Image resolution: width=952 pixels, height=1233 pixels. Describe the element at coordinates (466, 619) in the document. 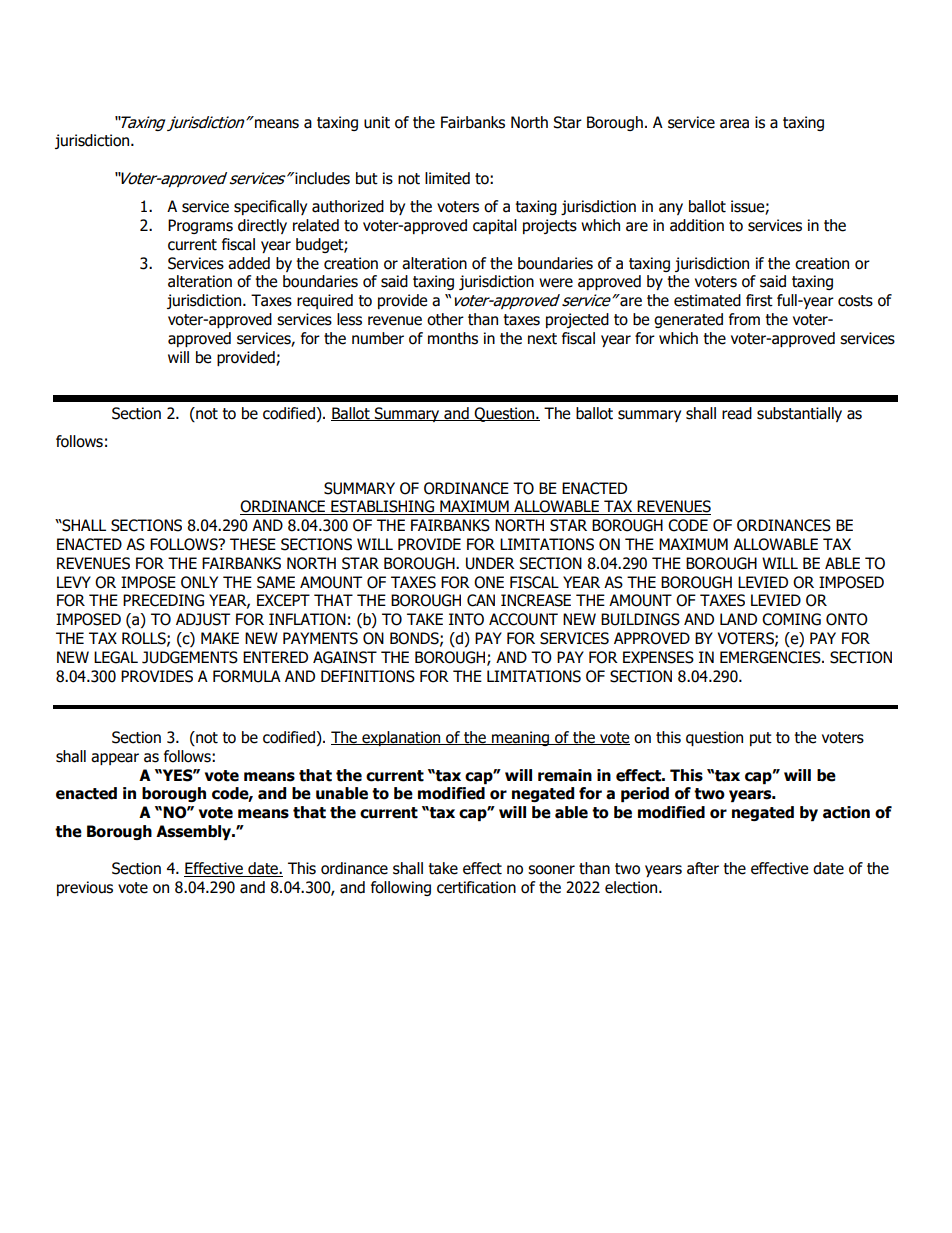

I see `INTO` at that location.
